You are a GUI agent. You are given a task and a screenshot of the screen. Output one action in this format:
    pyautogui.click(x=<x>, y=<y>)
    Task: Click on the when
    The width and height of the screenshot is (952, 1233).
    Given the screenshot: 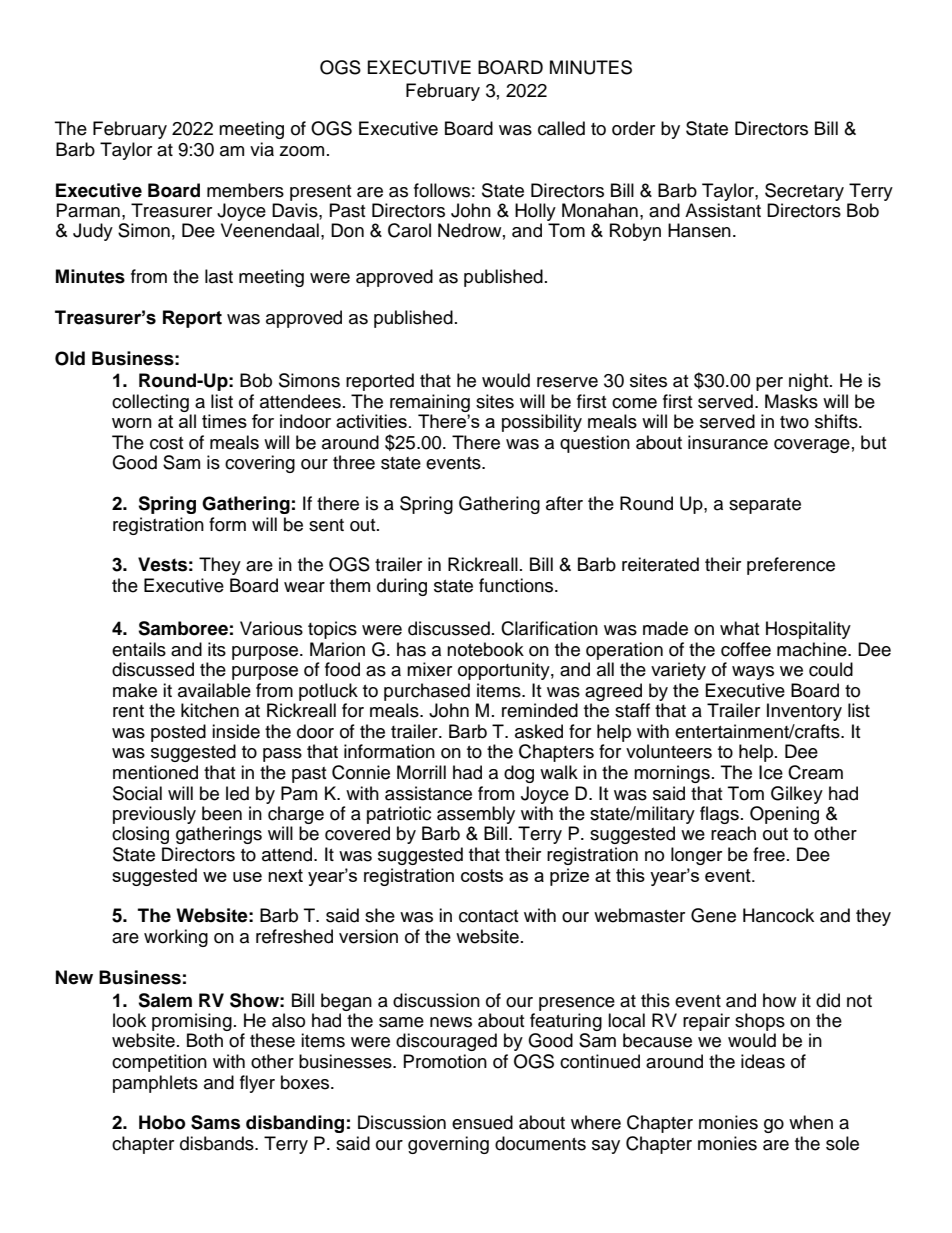 What is the action you would take?
    pyautogui.click(x=811, y=1122)
